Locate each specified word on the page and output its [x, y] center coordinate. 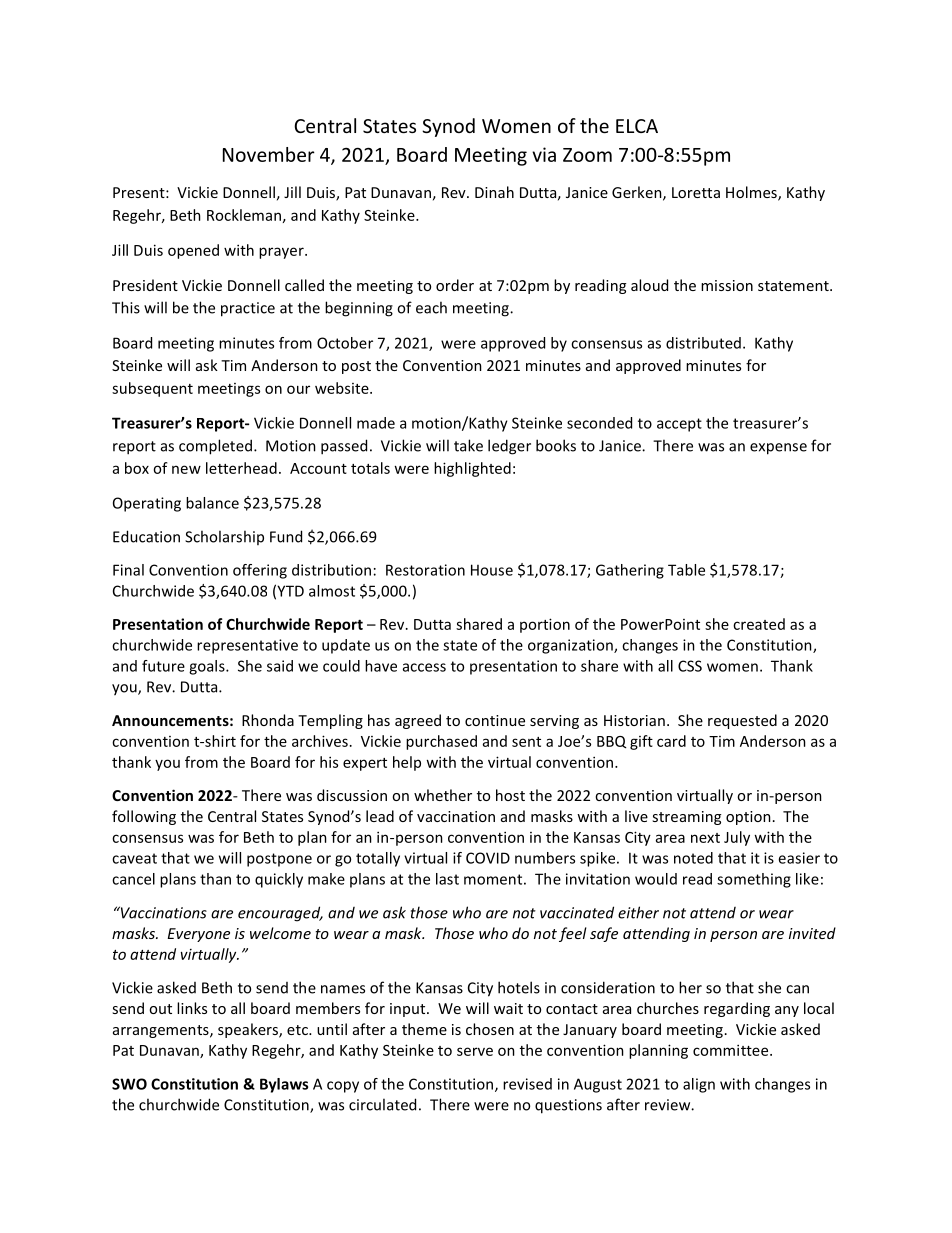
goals [208, 667]
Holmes [752, 193]
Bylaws [284, 1085]
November [269, 154]
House [492, 570]
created [759, 624]
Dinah [494, 192]
